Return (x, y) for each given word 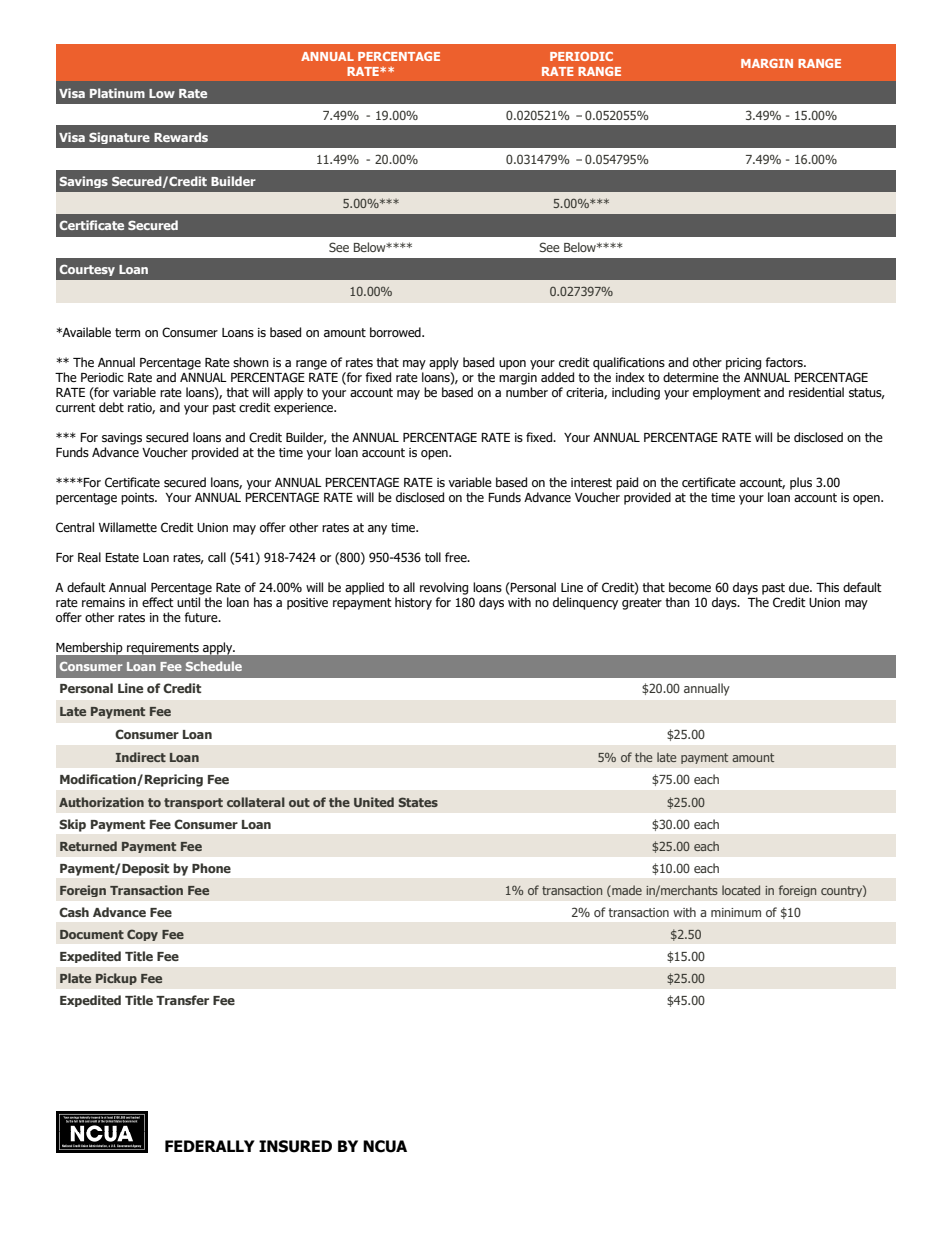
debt (111, 407)
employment (727, 393)
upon (512, 365)
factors (785, 362)
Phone (211, 868)
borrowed (396, 332)
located (741, 890)
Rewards (181, 137)
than (677, 602)
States (418, 802)
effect (158, 602)
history (413, 603)
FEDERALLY (210, 1146)
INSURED (295, 1146)
